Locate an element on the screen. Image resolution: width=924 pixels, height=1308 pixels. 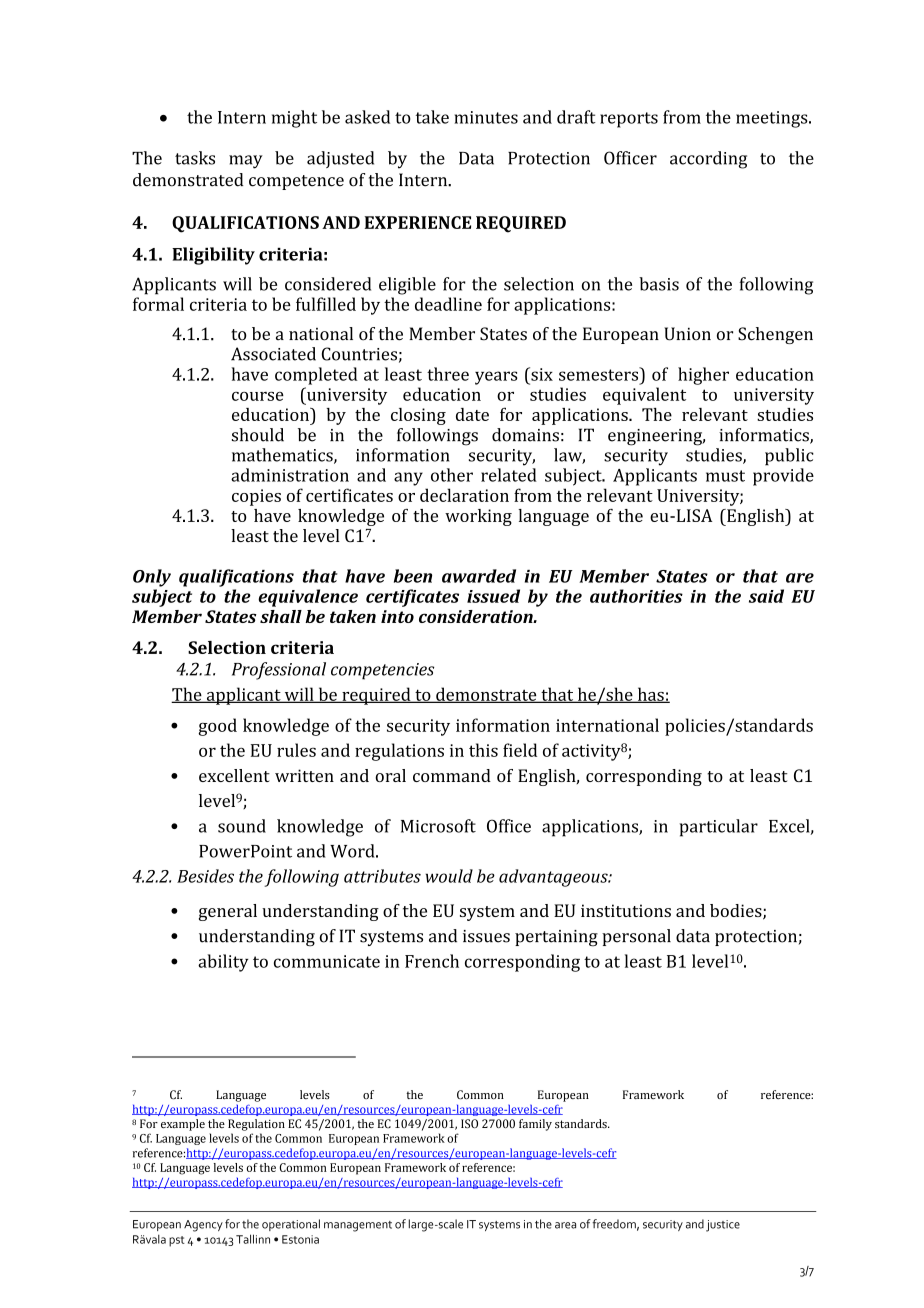
Agency is located at coordinates (203, 1226).
